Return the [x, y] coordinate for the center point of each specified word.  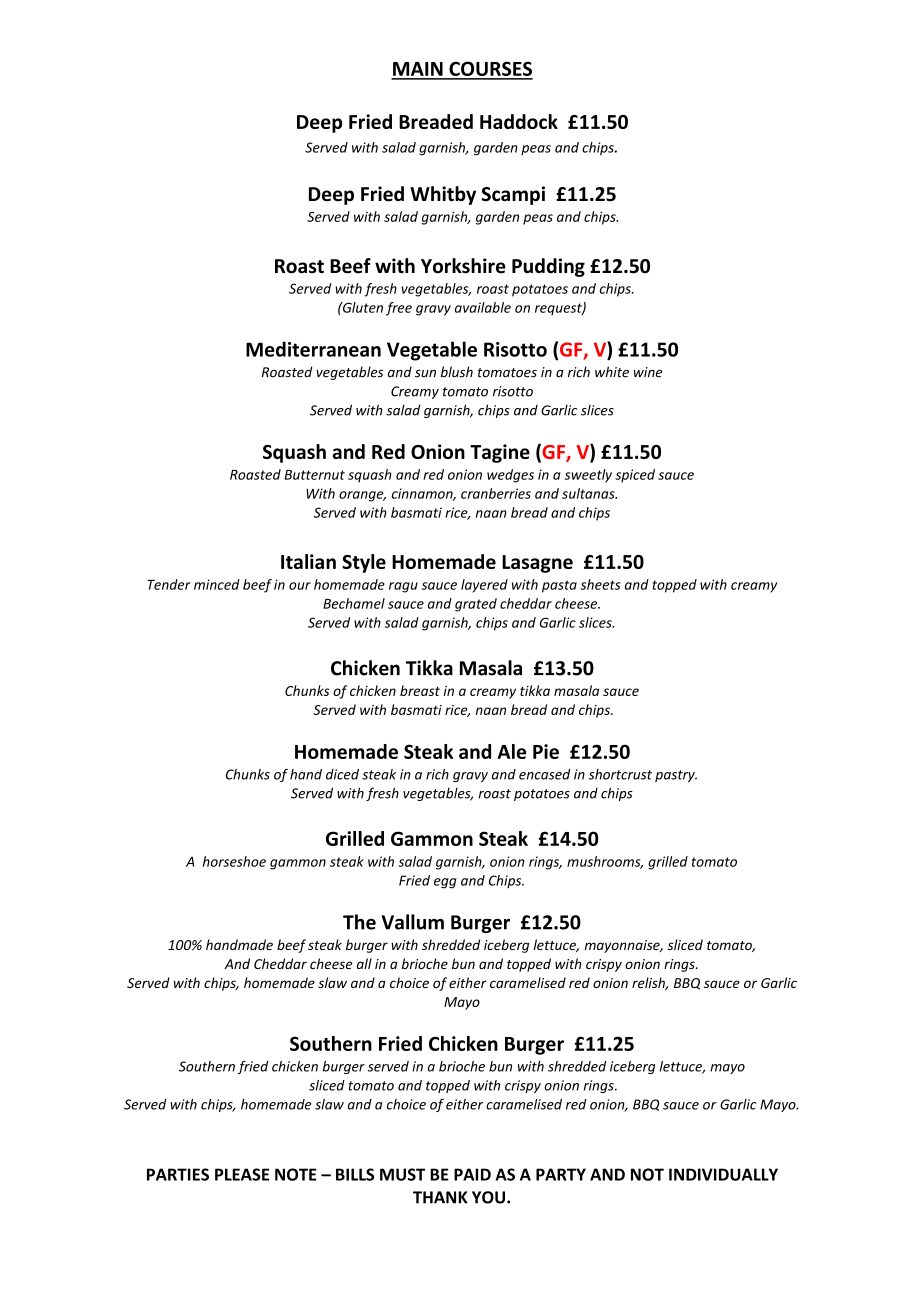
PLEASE [242, 1174]
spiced [635, 476]
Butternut [315, 475]
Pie [546, 751]
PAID [472, 1174]
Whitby [443, 195]
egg [445, 883]
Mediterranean [313, 349]
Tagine [500, 453]
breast [420, 690]
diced [342, 774]
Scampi [513, 195]
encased [545, 774]
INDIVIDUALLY [723, 1174]
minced [217, 584]
